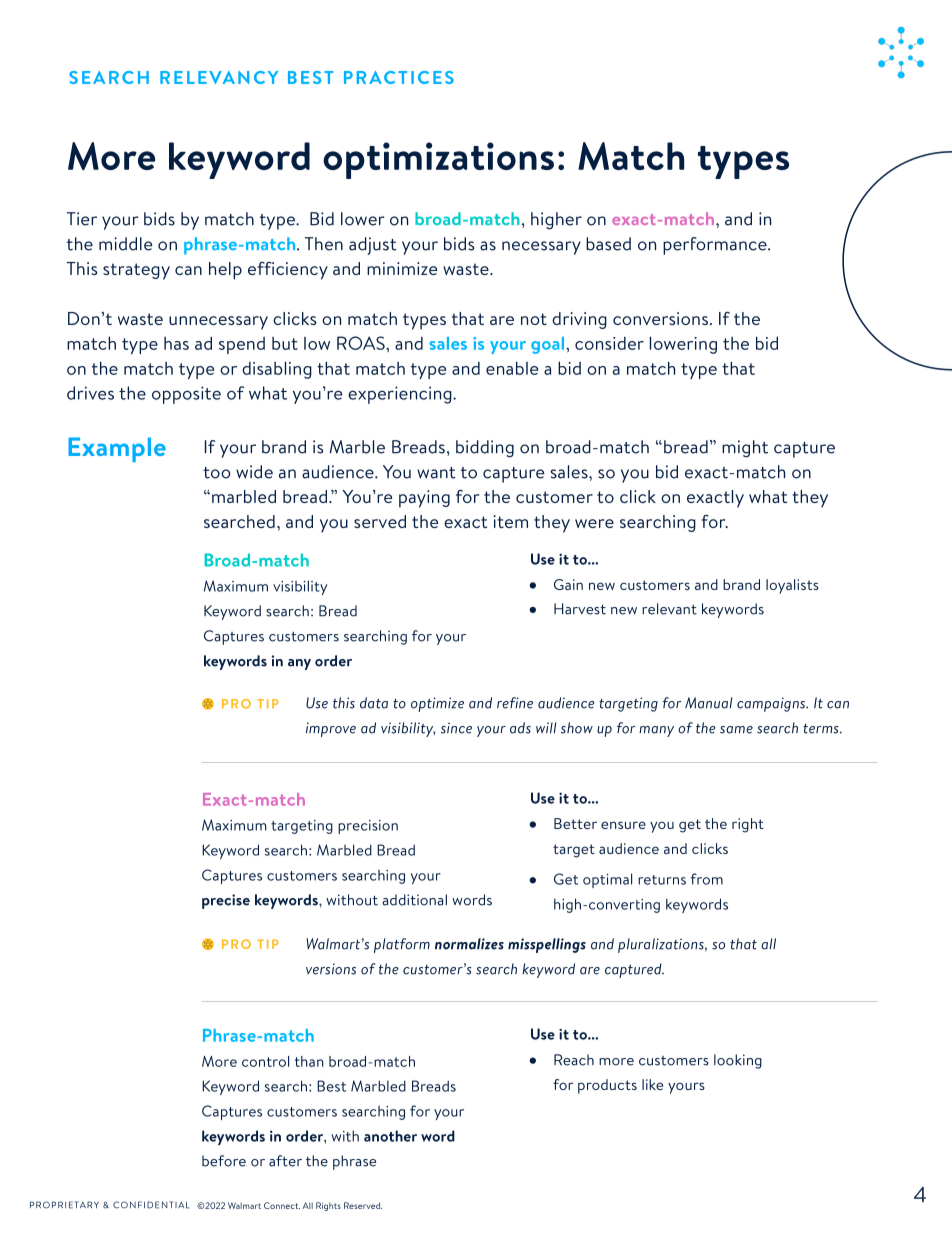  I want to click on before, so click(224, 1161).
